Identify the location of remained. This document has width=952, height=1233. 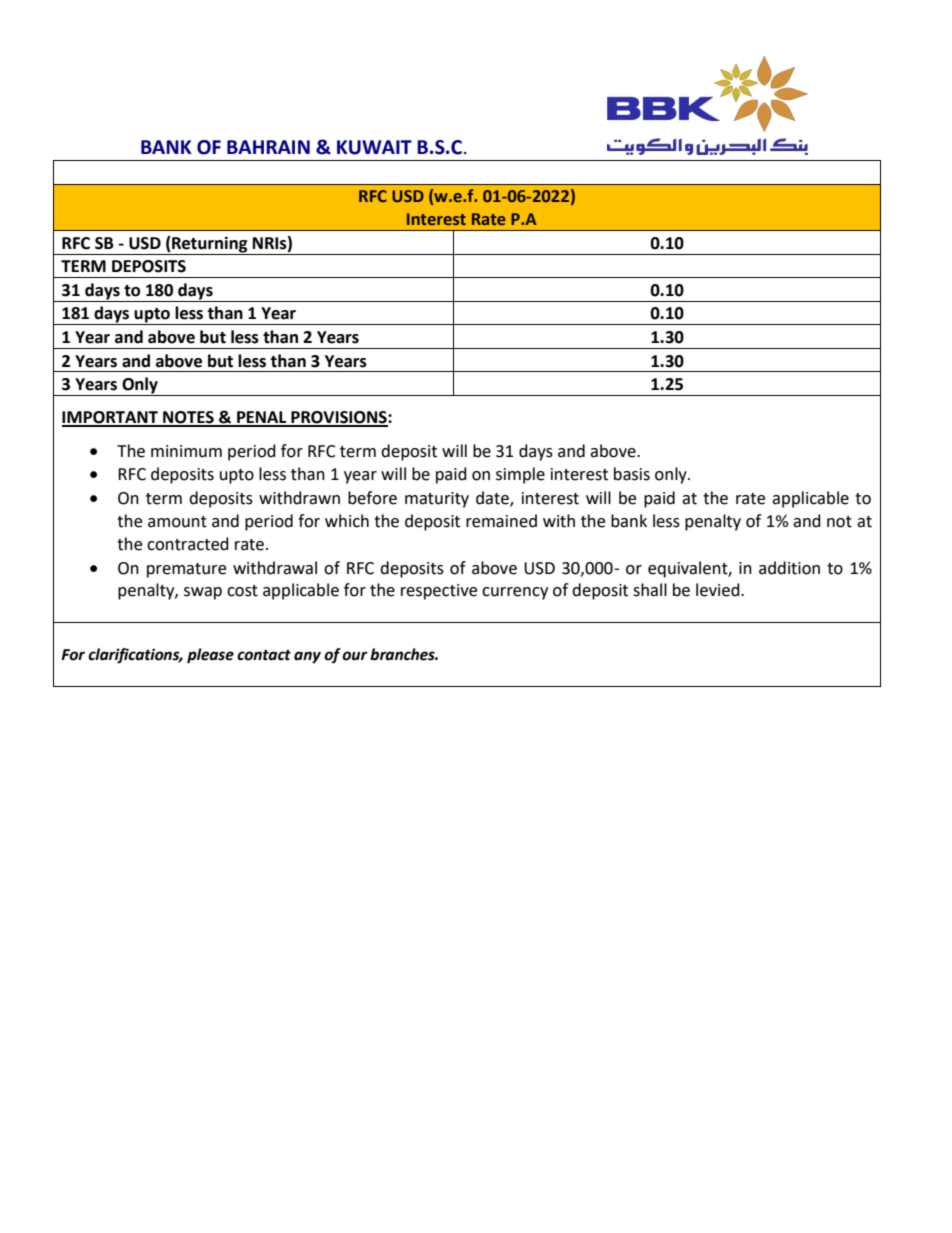
(501, 521).
